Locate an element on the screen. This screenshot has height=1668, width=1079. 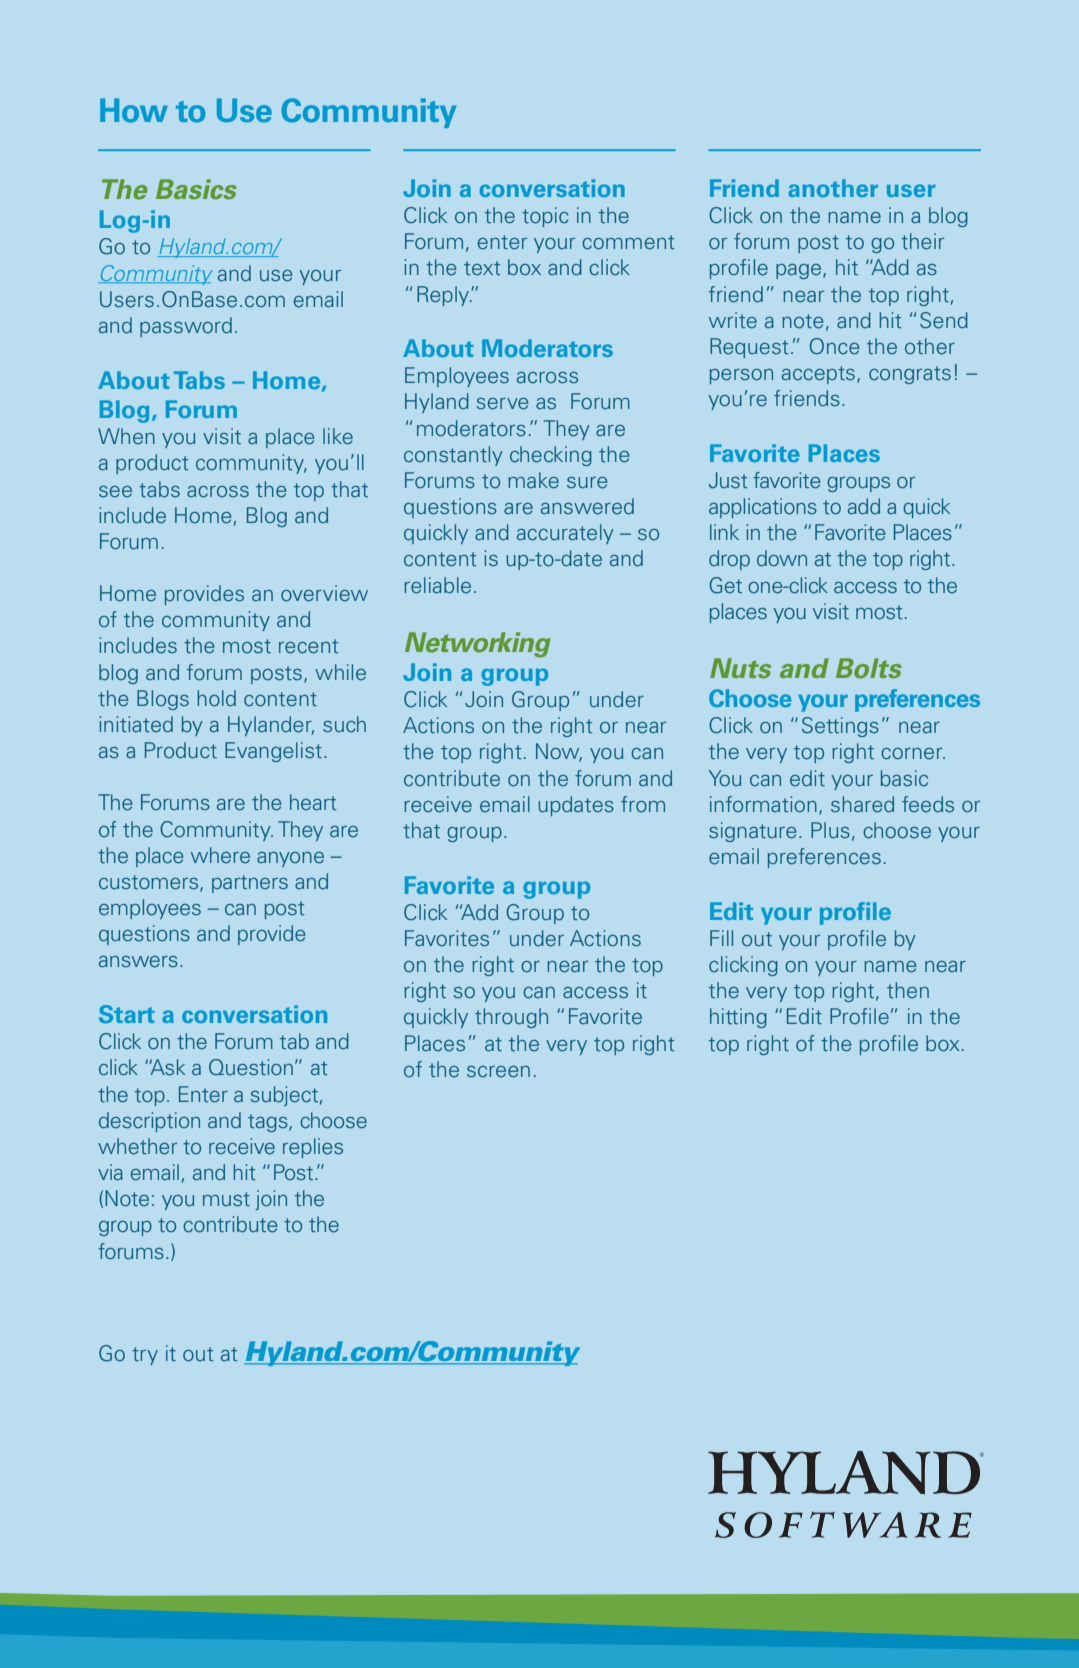
replies is located at coordinates (313, 1148).
